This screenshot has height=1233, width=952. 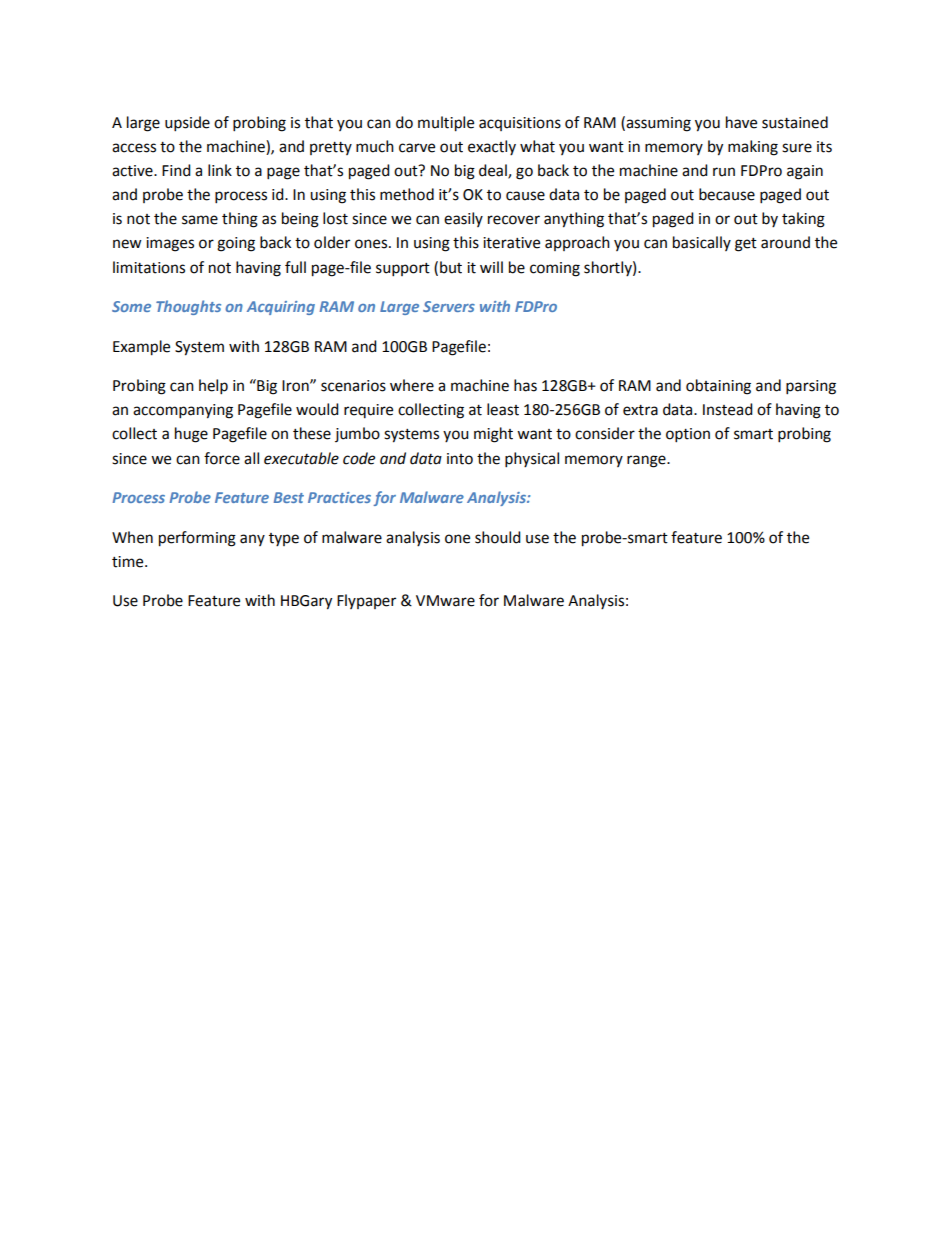 I want to click on huge, so click(x=191, y=435).
